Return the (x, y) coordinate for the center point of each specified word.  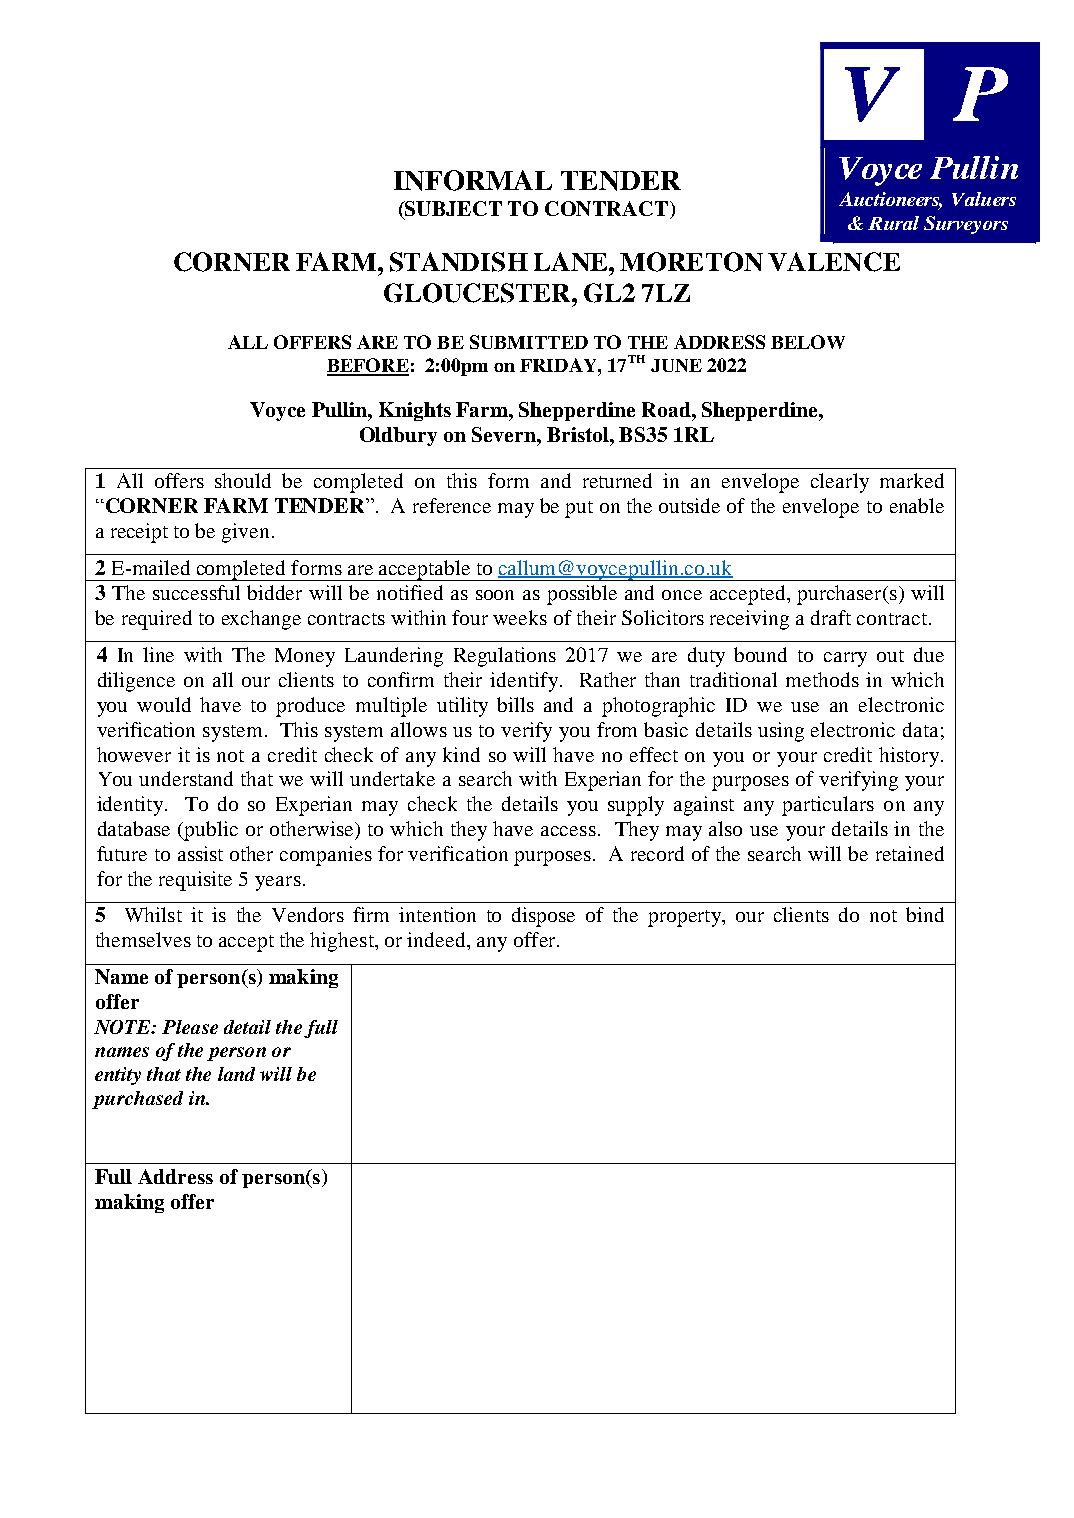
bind (925, 914)
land (236, 1074)
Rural (893, 223)
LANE (572, 261)
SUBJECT (452, 210)
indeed (437, 939)
